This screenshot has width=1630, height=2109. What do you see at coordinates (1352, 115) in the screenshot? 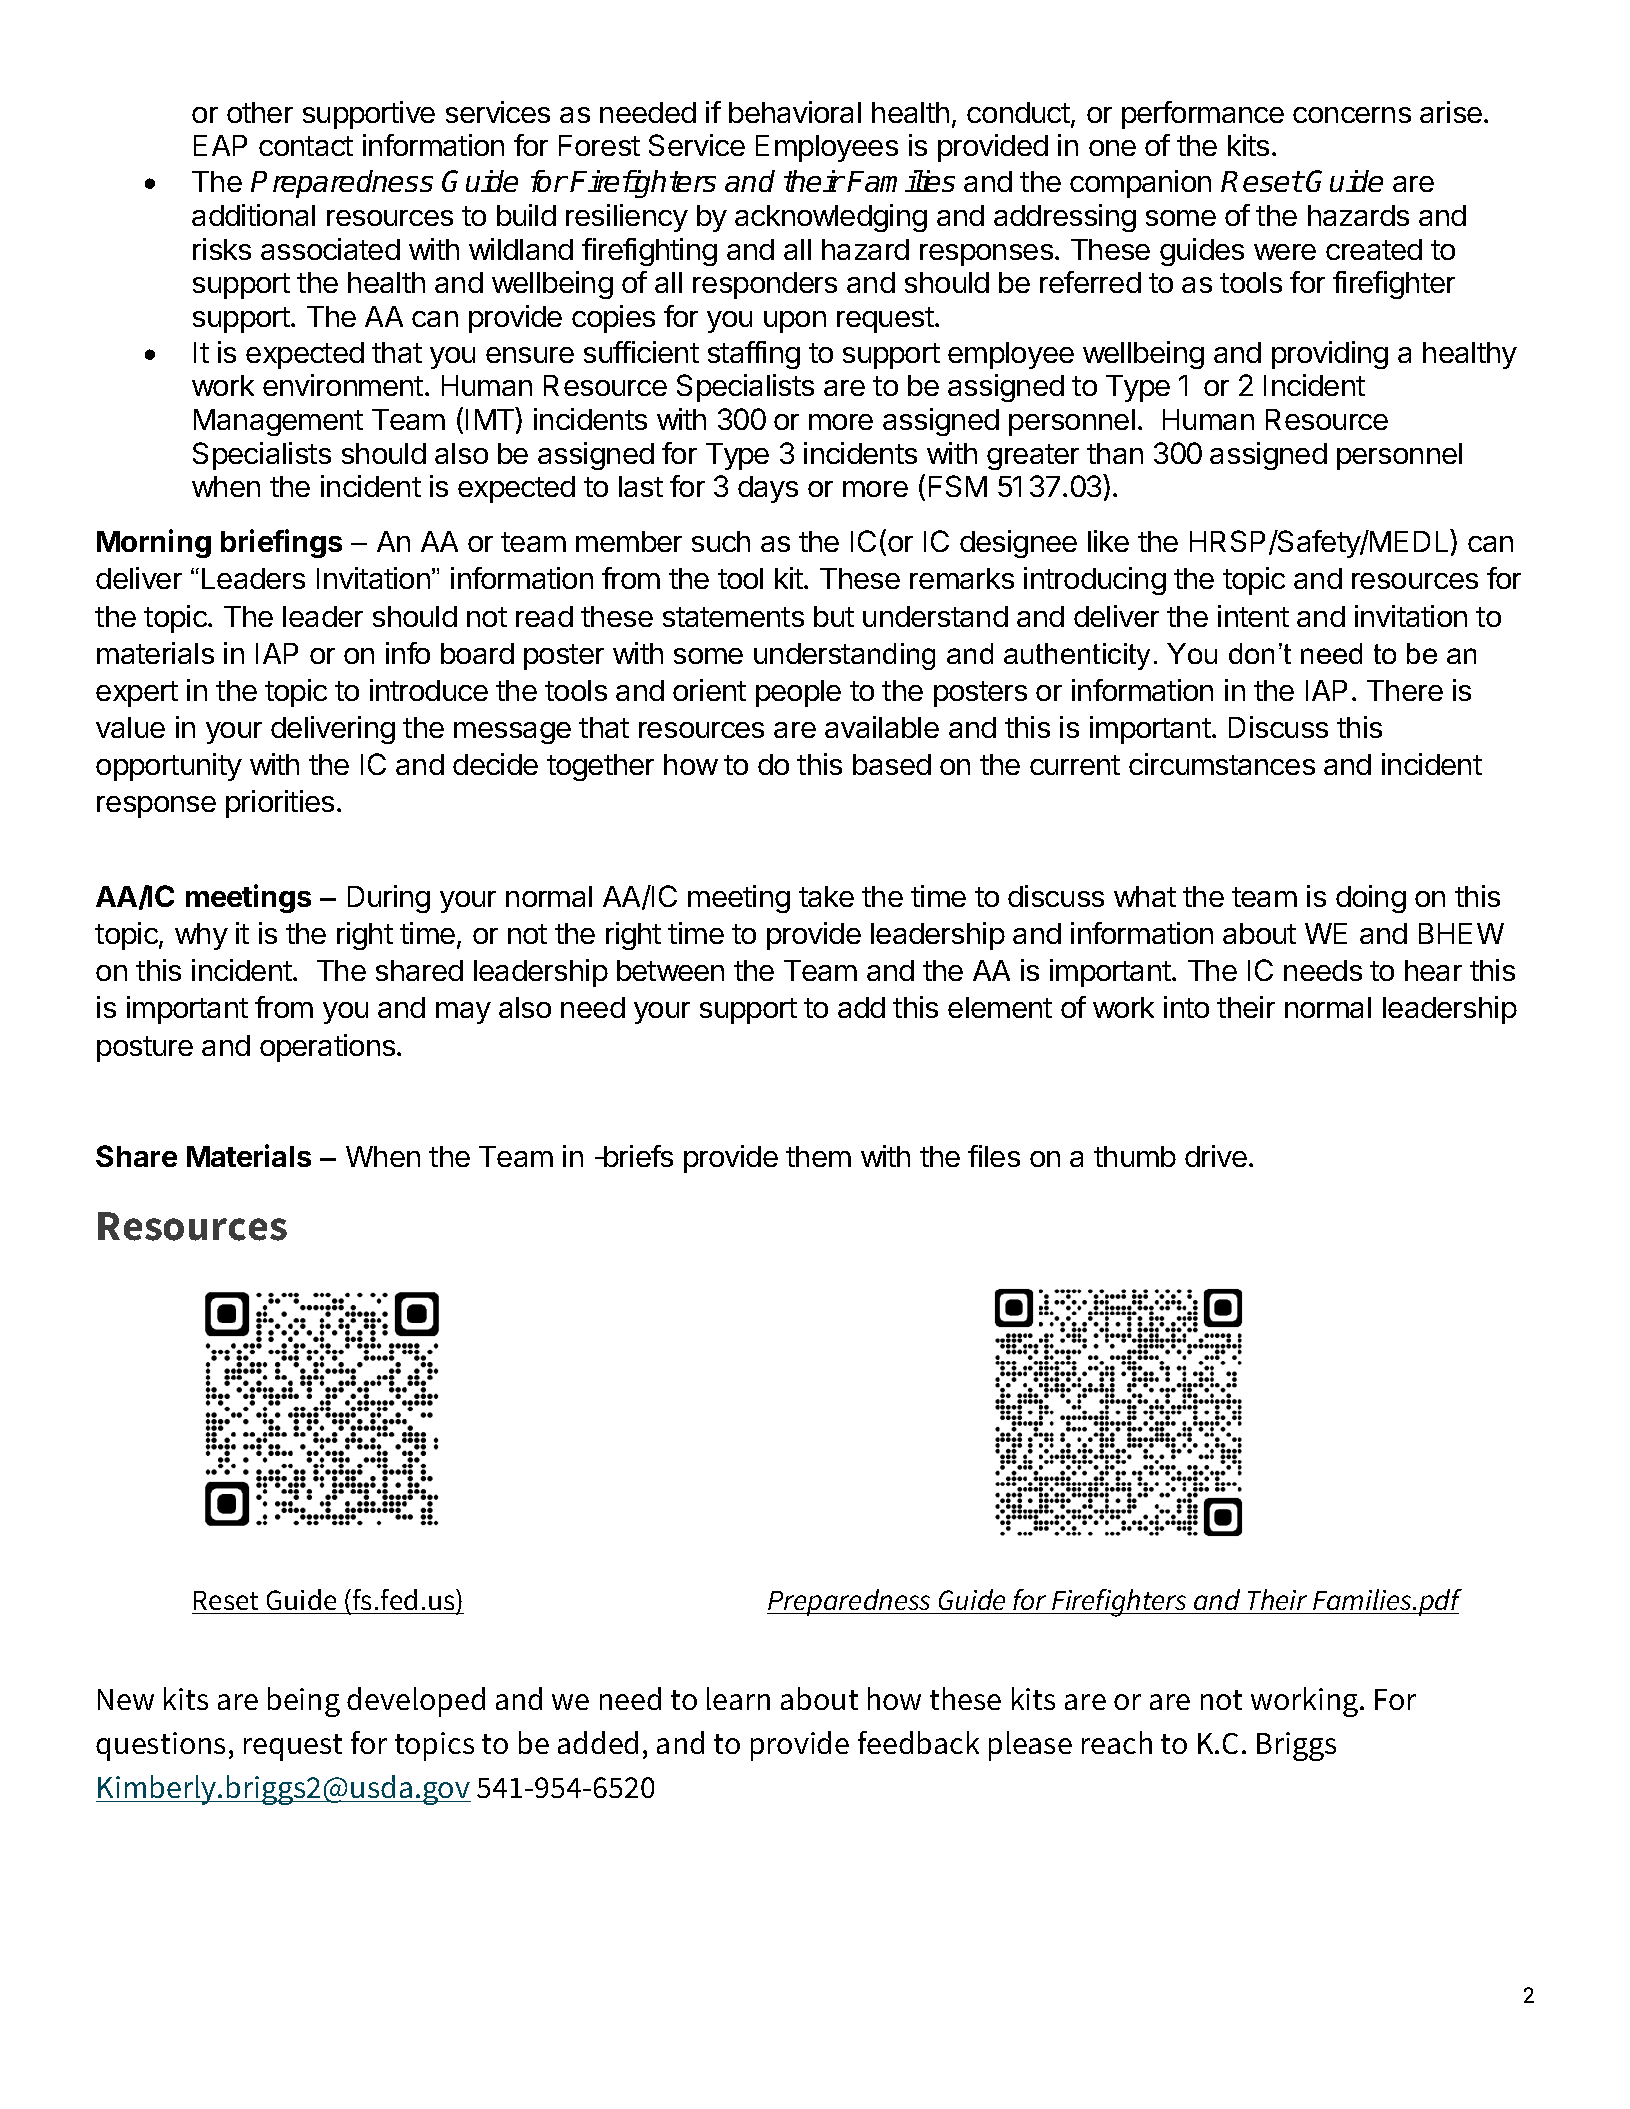
I see `concerns` at bounding box center [1352, 115].
